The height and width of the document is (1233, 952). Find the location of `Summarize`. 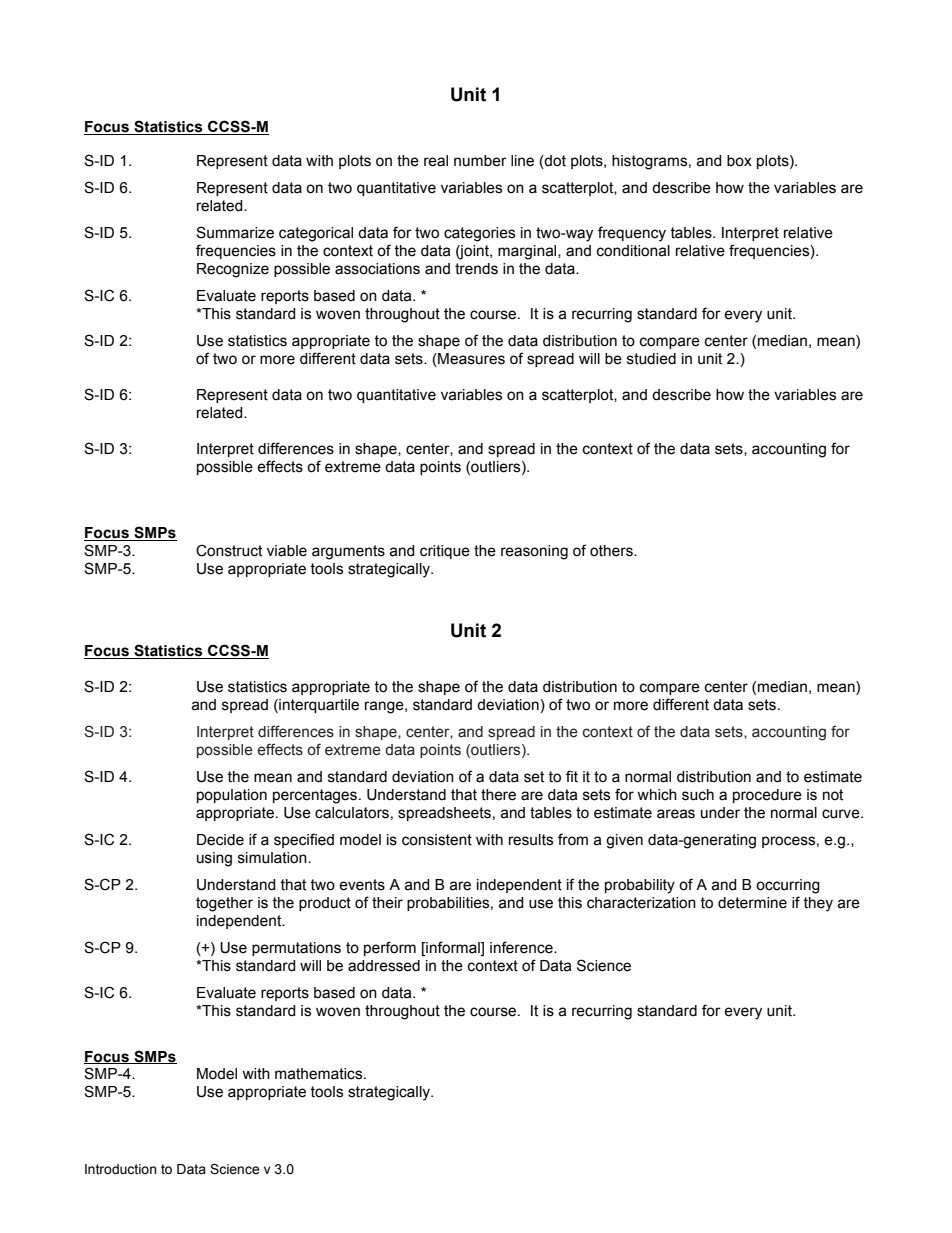

Summarize is located at coordinates (235, 232).
